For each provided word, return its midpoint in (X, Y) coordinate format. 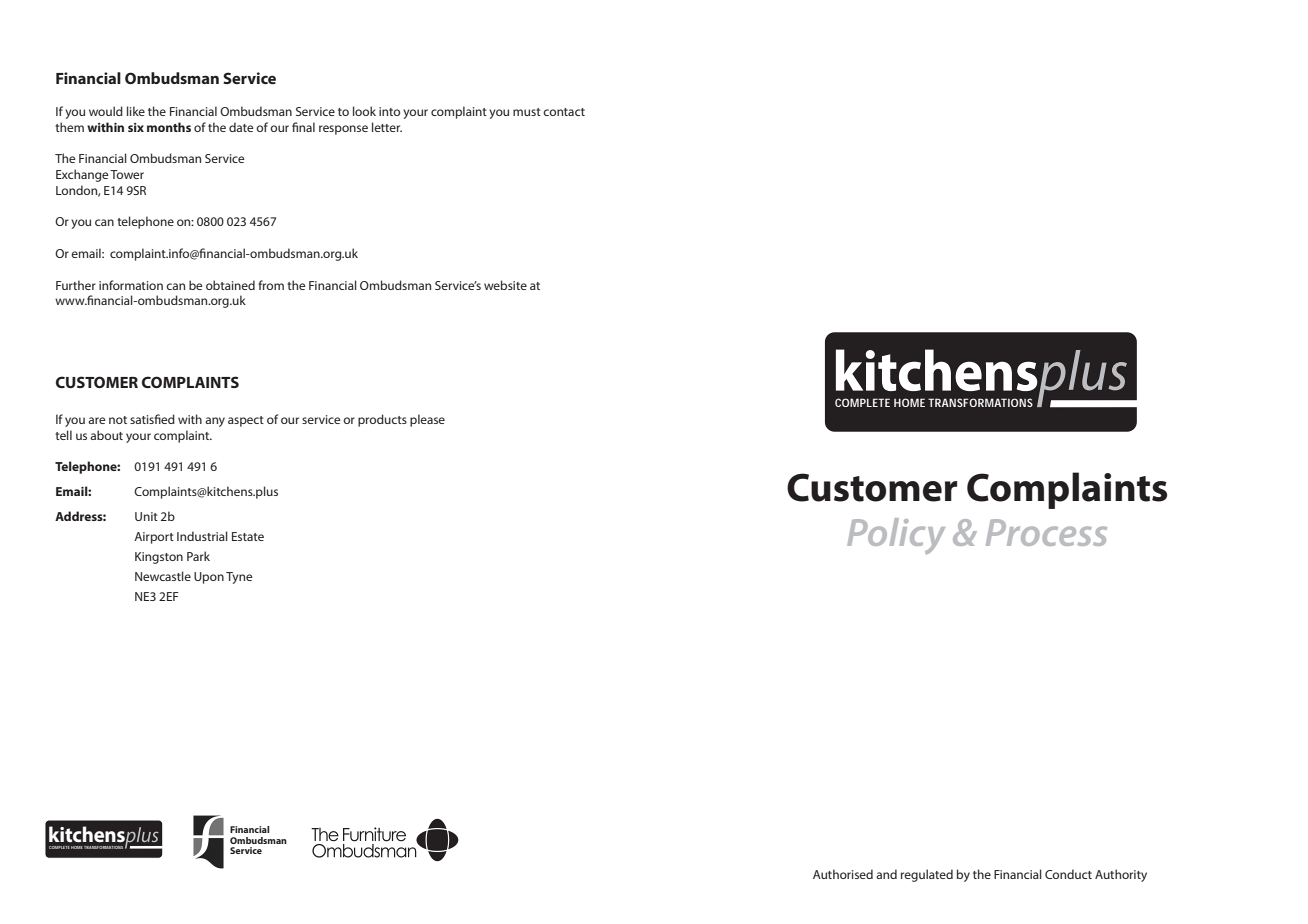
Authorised (843, 874)
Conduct (1068, 874)
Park (198, 556)
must (527, 112)
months (169, 127)
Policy (896, 536)
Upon (209, 578)
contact (564, 112)
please (427, 420)
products (382, 420)
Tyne (239, 578)
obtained (230, 285)
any (215, 422)
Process (1046, 532)
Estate (248, 536)
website (505, 285)
